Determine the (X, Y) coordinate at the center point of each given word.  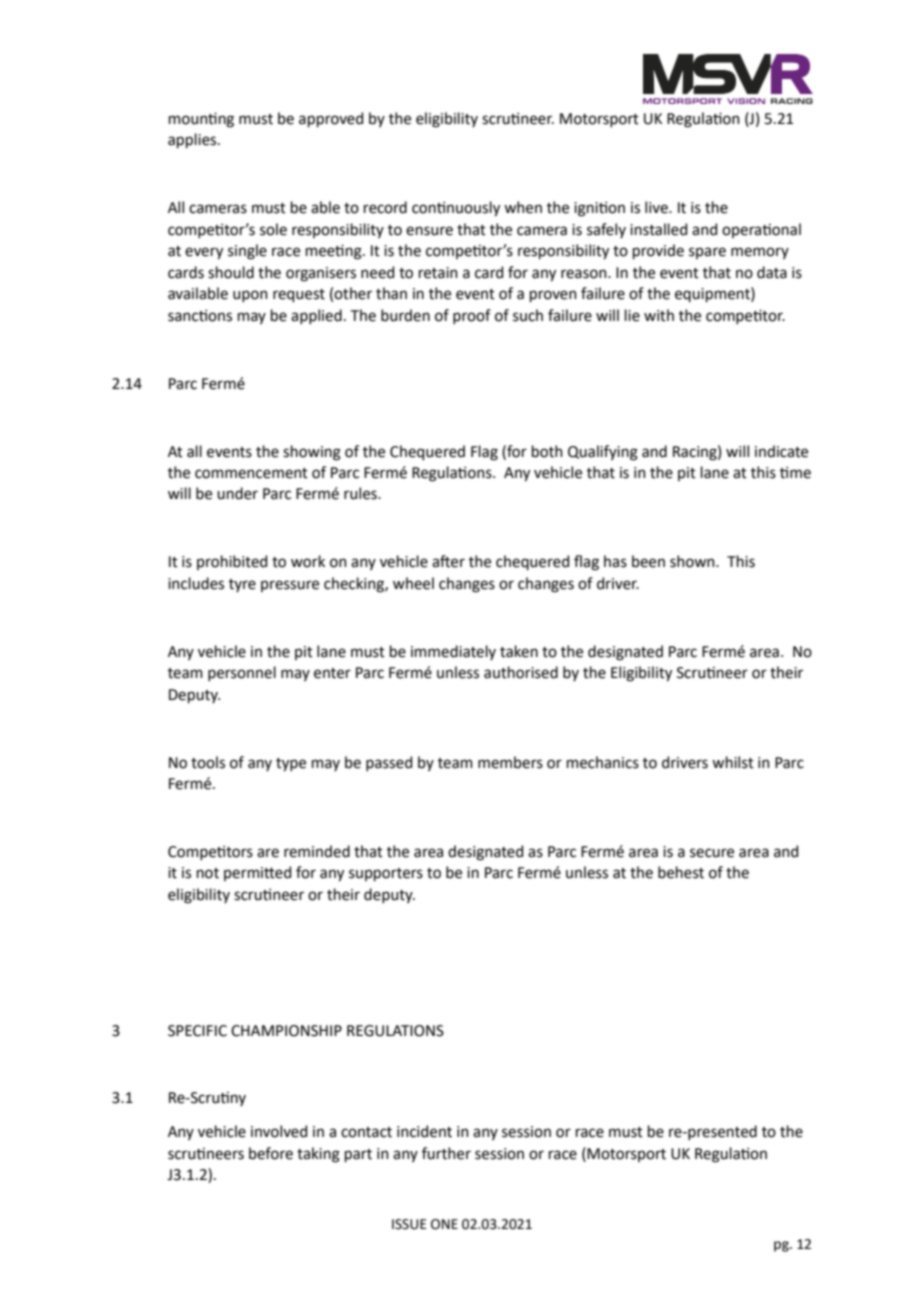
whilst (733, 762)
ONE (444, 1224)
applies (193, 140)
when (523, 207)
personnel (242, 673)
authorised (521, 672)
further (446, 1153)
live (657, 207)
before (271, 1153)
